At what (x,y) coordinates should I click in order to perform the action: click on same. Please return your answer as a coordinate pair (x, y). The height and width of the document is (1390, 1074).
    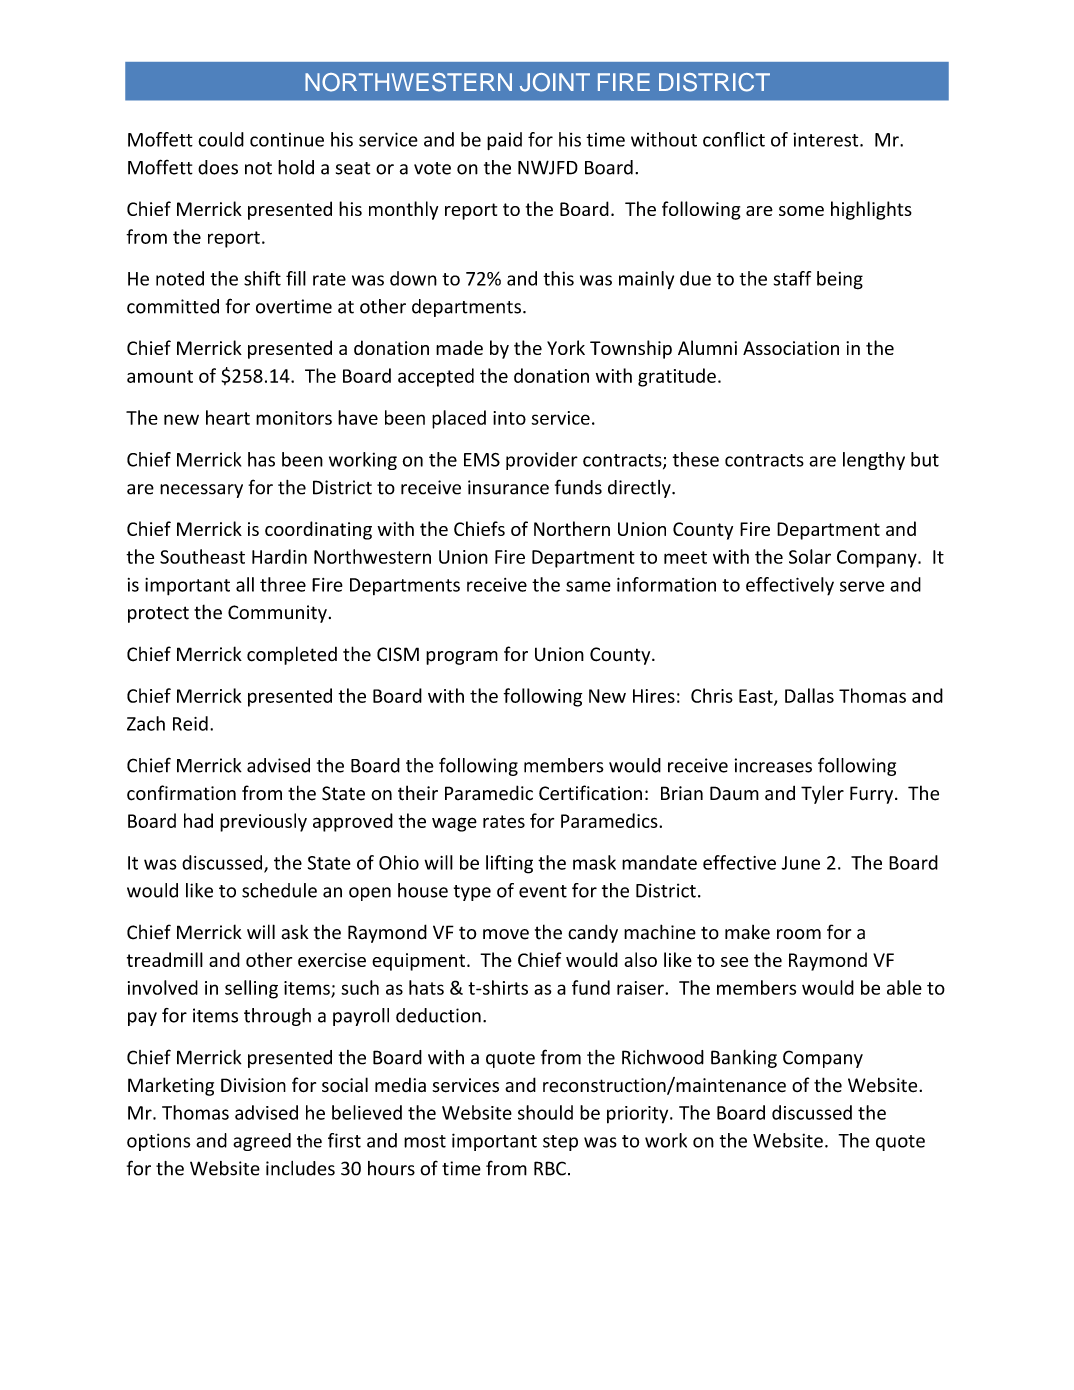
    Looking at the image, I should click on (588, 586).
